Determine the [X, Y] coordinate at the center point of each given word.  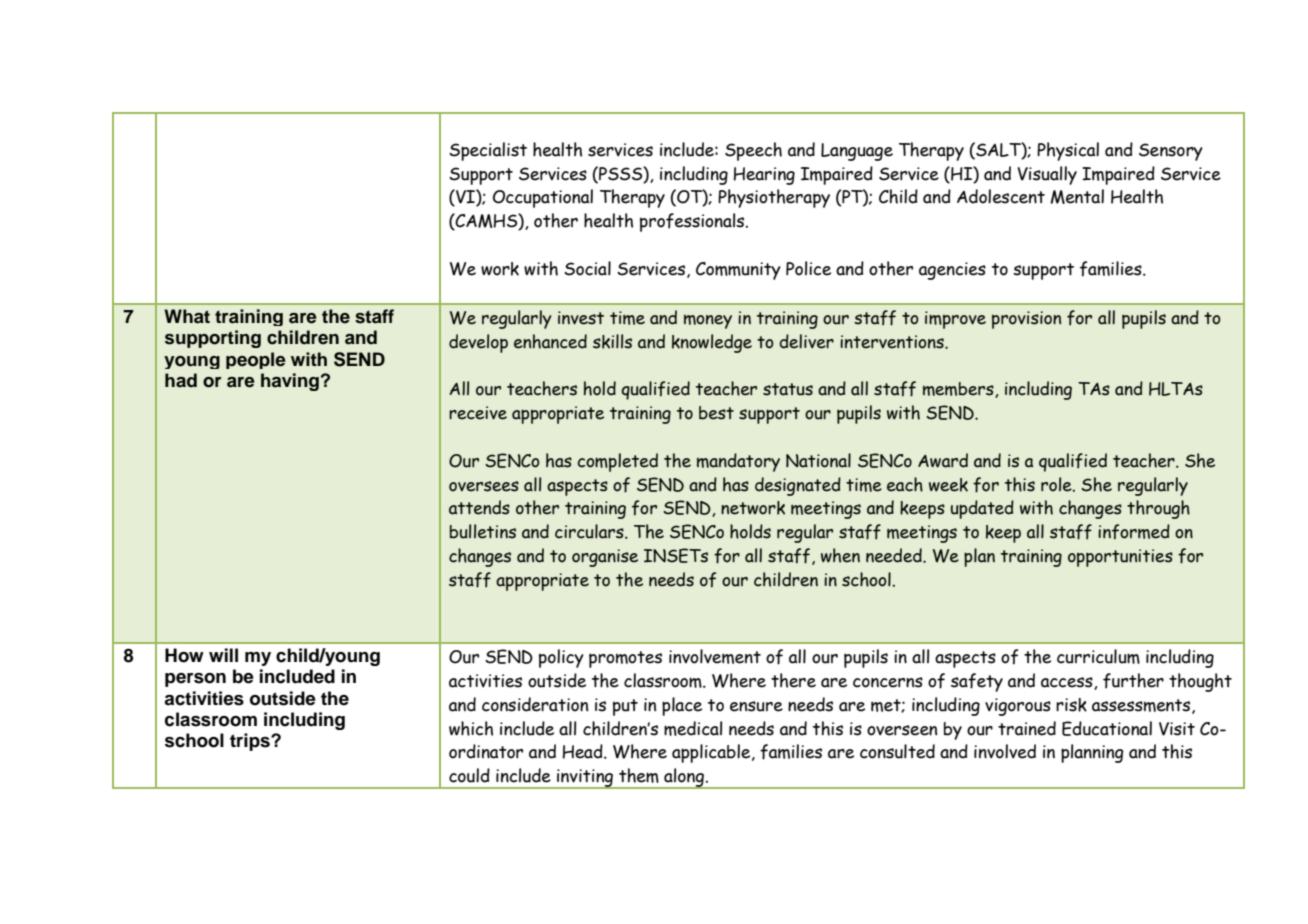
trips [251, 742]
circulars [590, 531]
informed [1134, 532]
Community [738, 271]
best [716, 413]
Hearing [764, 176]
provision [1026, 320]
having [290, 382]
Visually [1047, 175]
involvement [715, 656]
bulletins [483, 531]
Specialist [488, 151]
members [959, 390]
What [187, 316]
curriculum [1098, 656]
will [223, 655]
